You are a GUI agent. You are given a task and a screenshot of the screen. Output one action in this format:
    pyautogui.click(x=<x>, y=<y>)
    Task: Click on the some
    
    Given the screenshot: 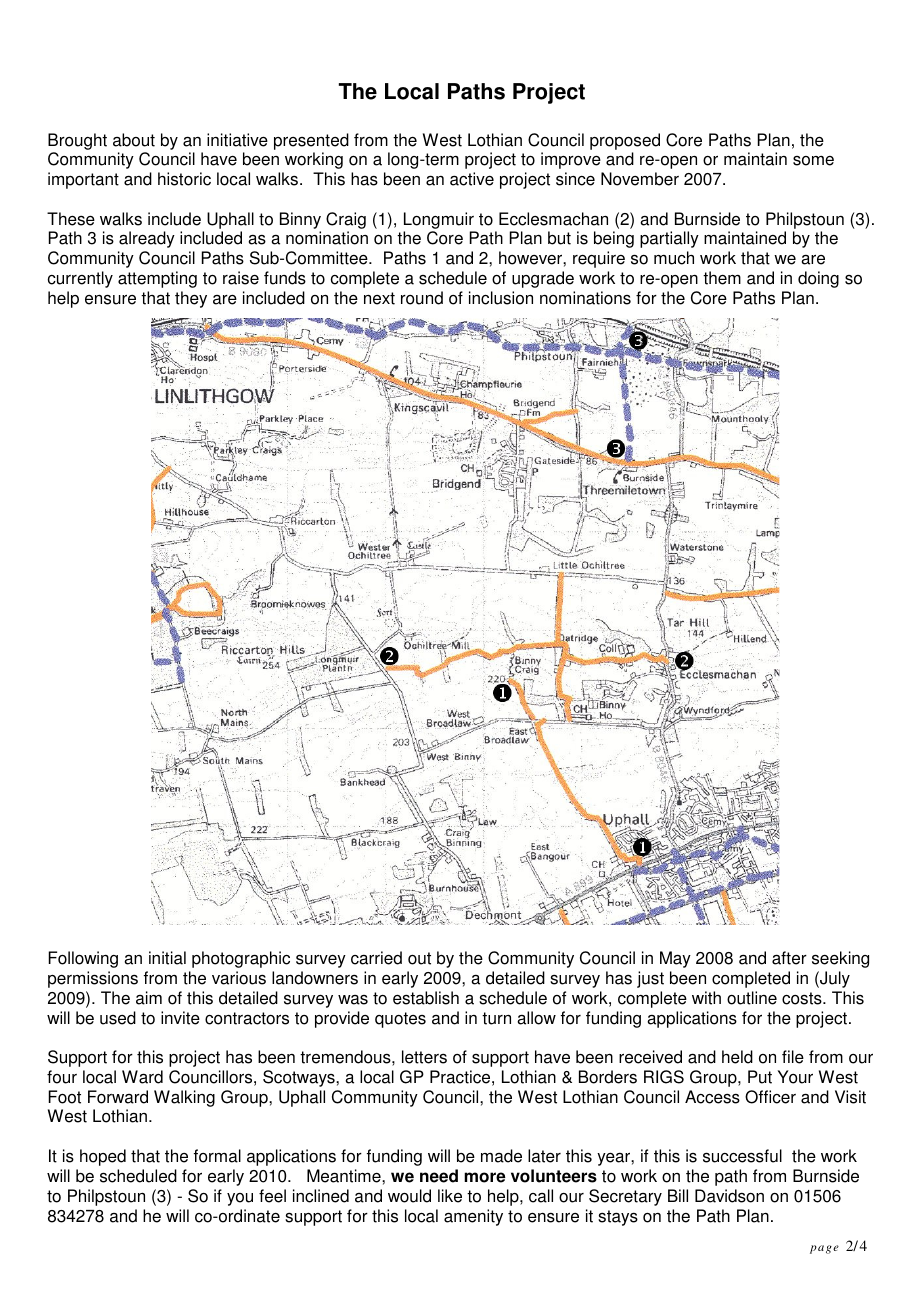 What is the action you would take?
    pyautogui.click(x=813, y=161)
